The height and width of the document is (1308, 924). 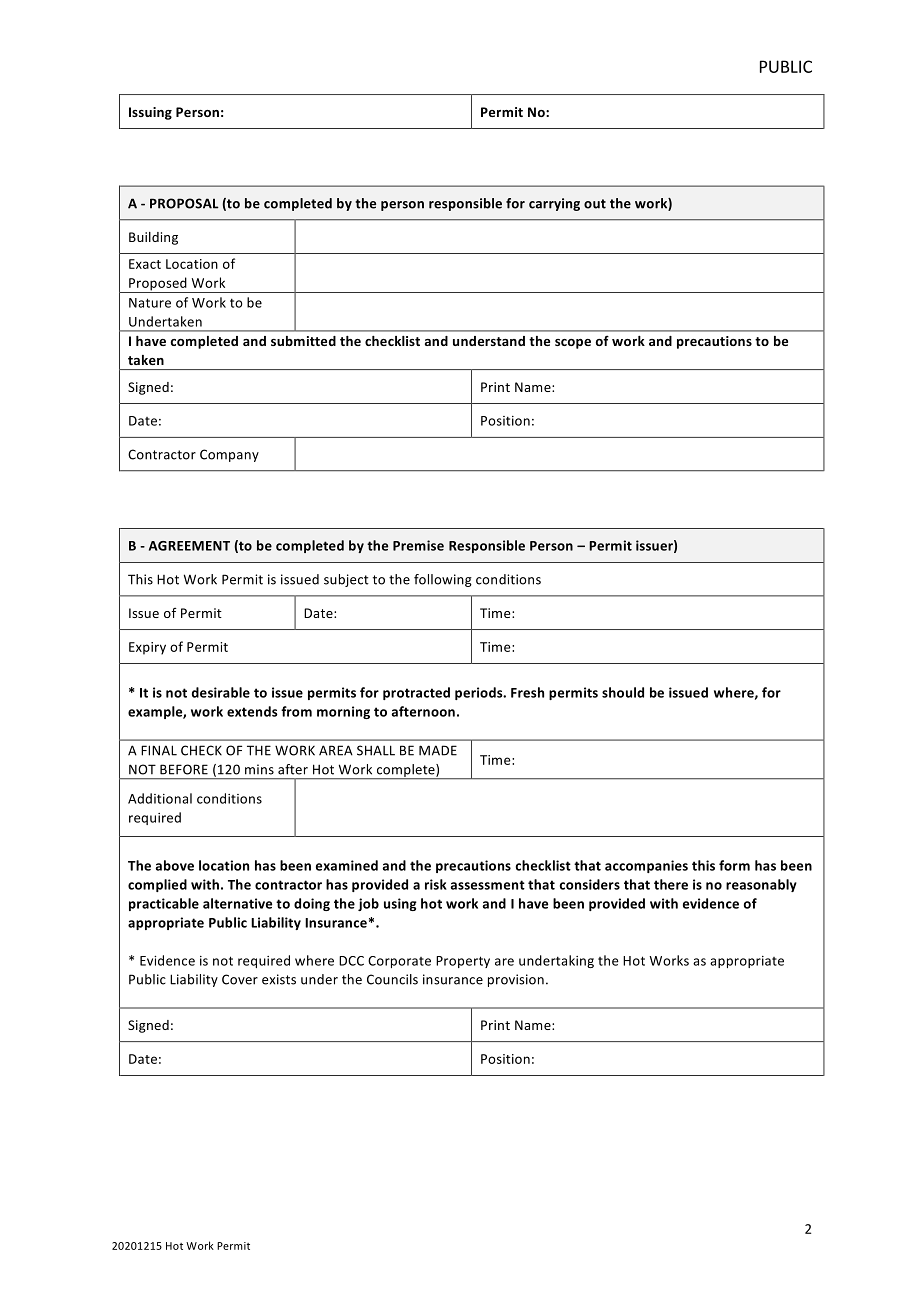 I want to click on should, so click(x=623, y=692).
